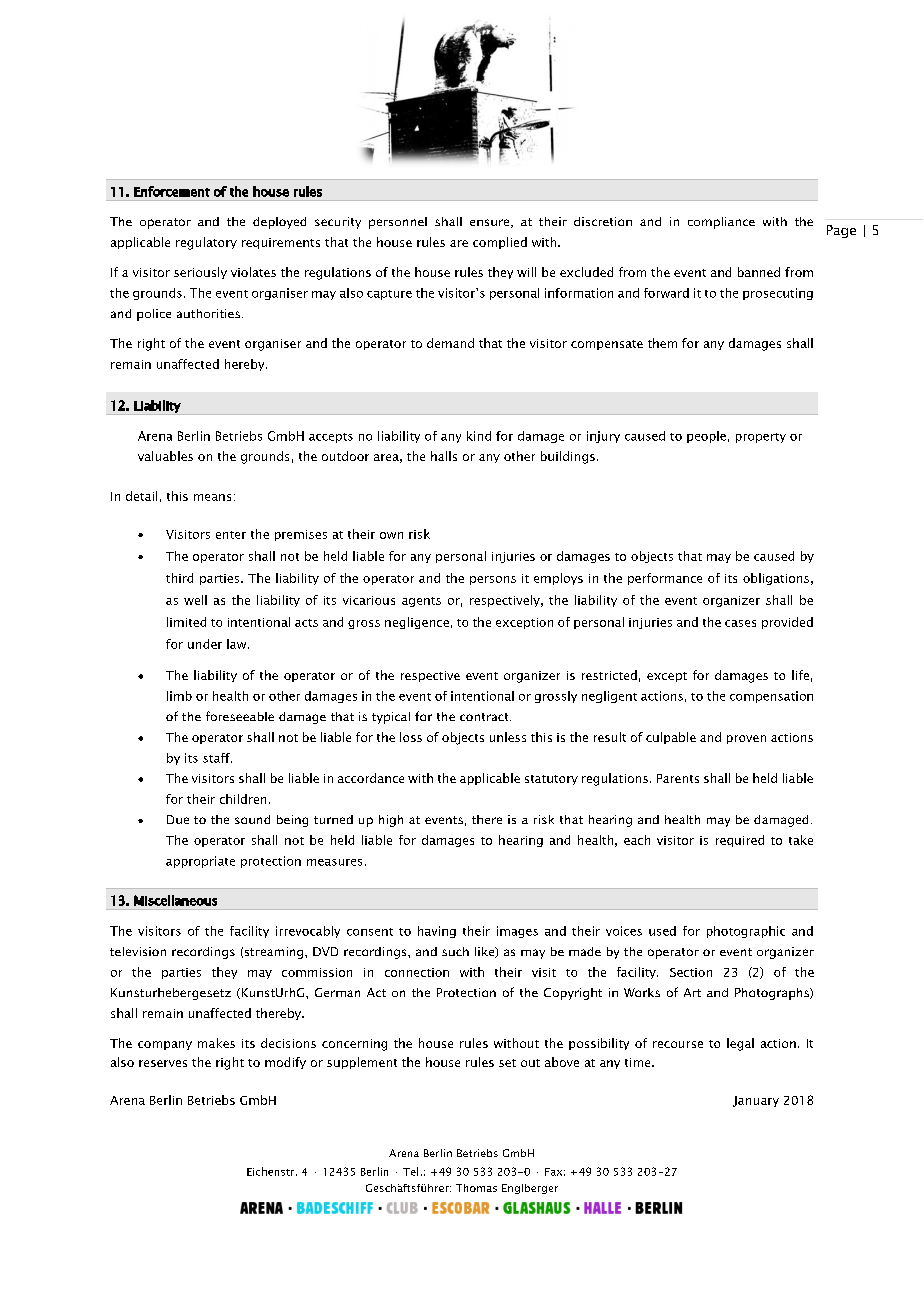 The width and height of the page is (924, 1308). I want to click on Thomas, so click(476, 1188).
